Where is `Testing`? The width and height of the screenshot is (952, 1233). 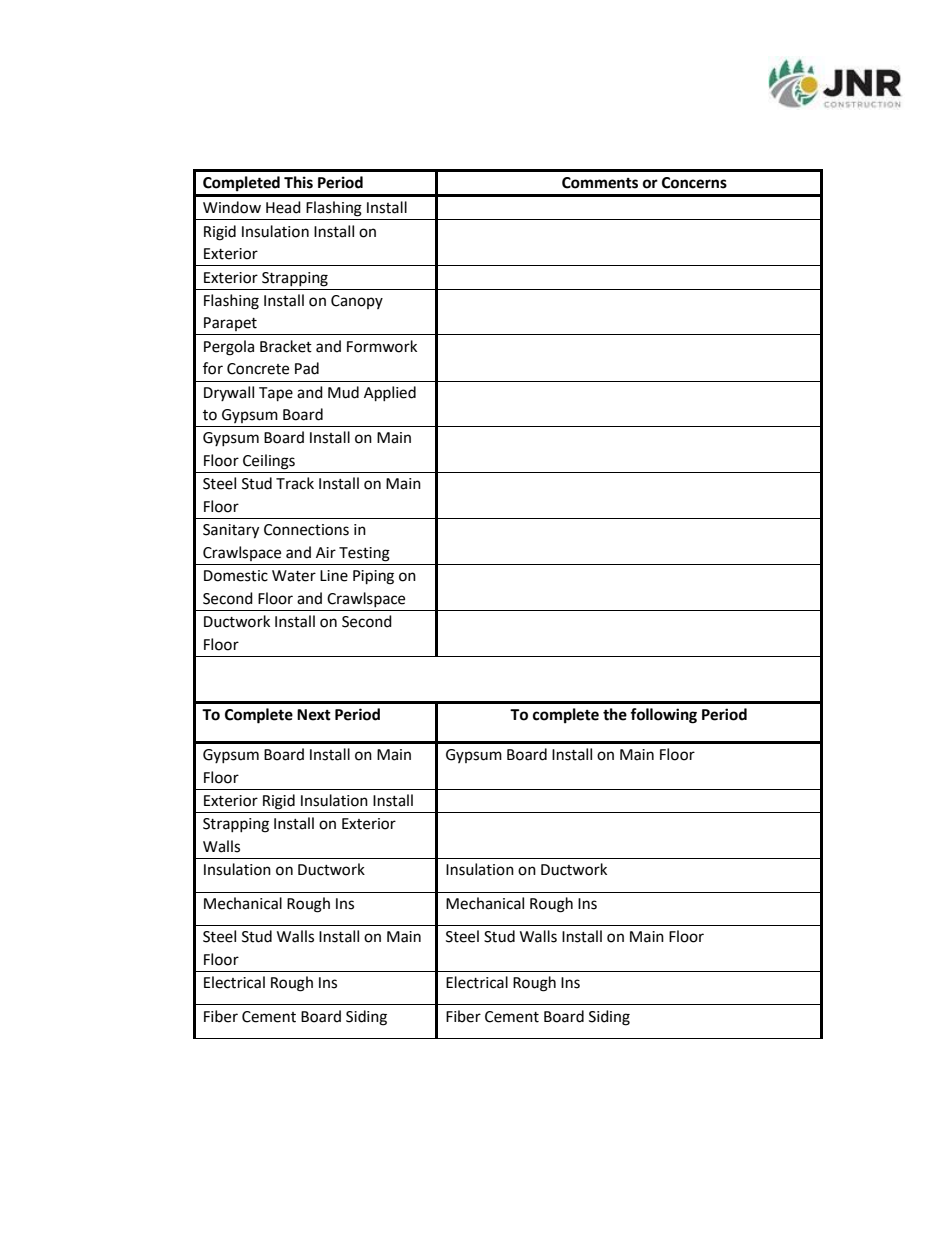
Testing is located at coordinates (364, 554).
